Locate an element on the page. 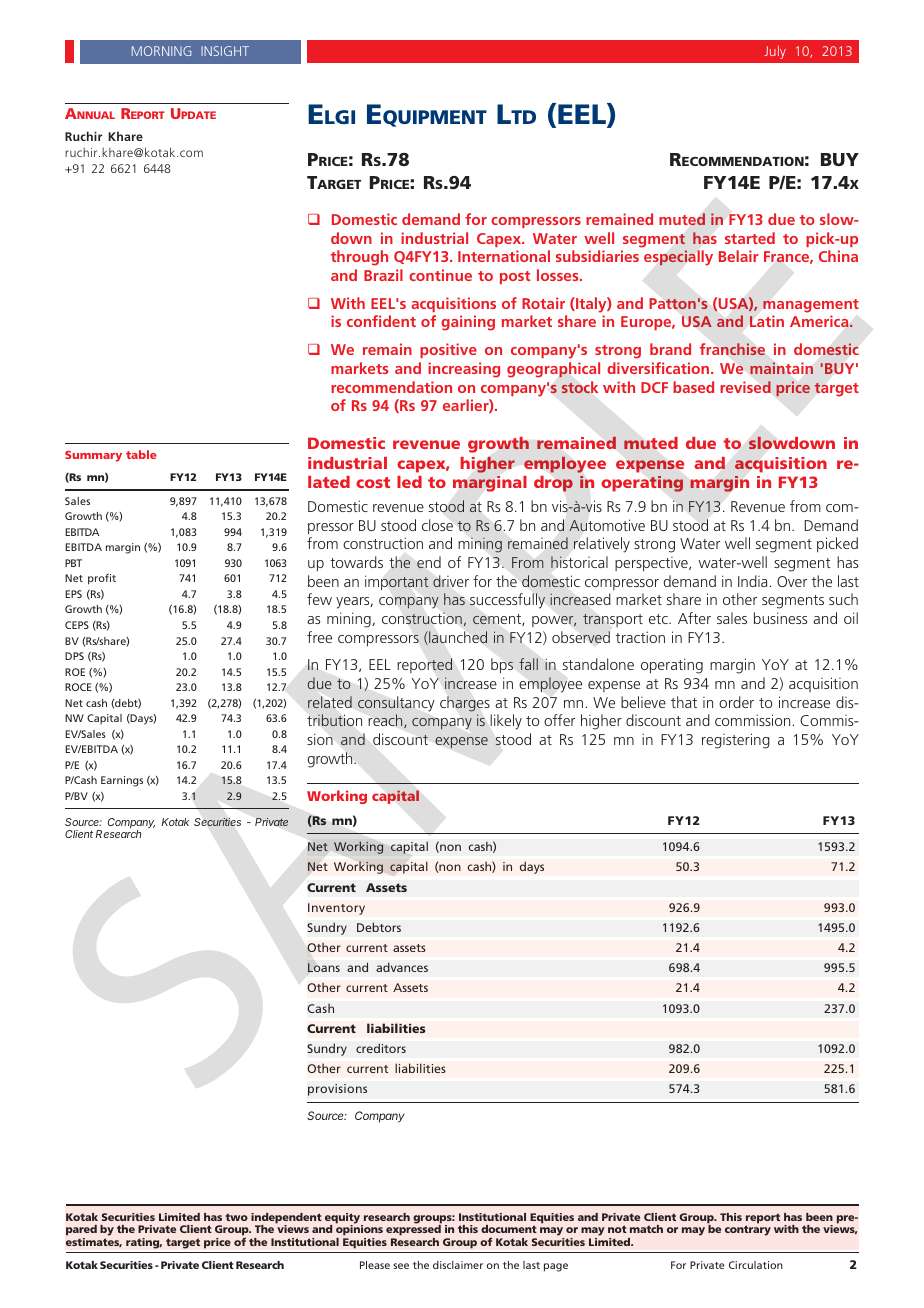 The width and height of the image is (924, 1308). two is located at coordinates (236, 1217).
